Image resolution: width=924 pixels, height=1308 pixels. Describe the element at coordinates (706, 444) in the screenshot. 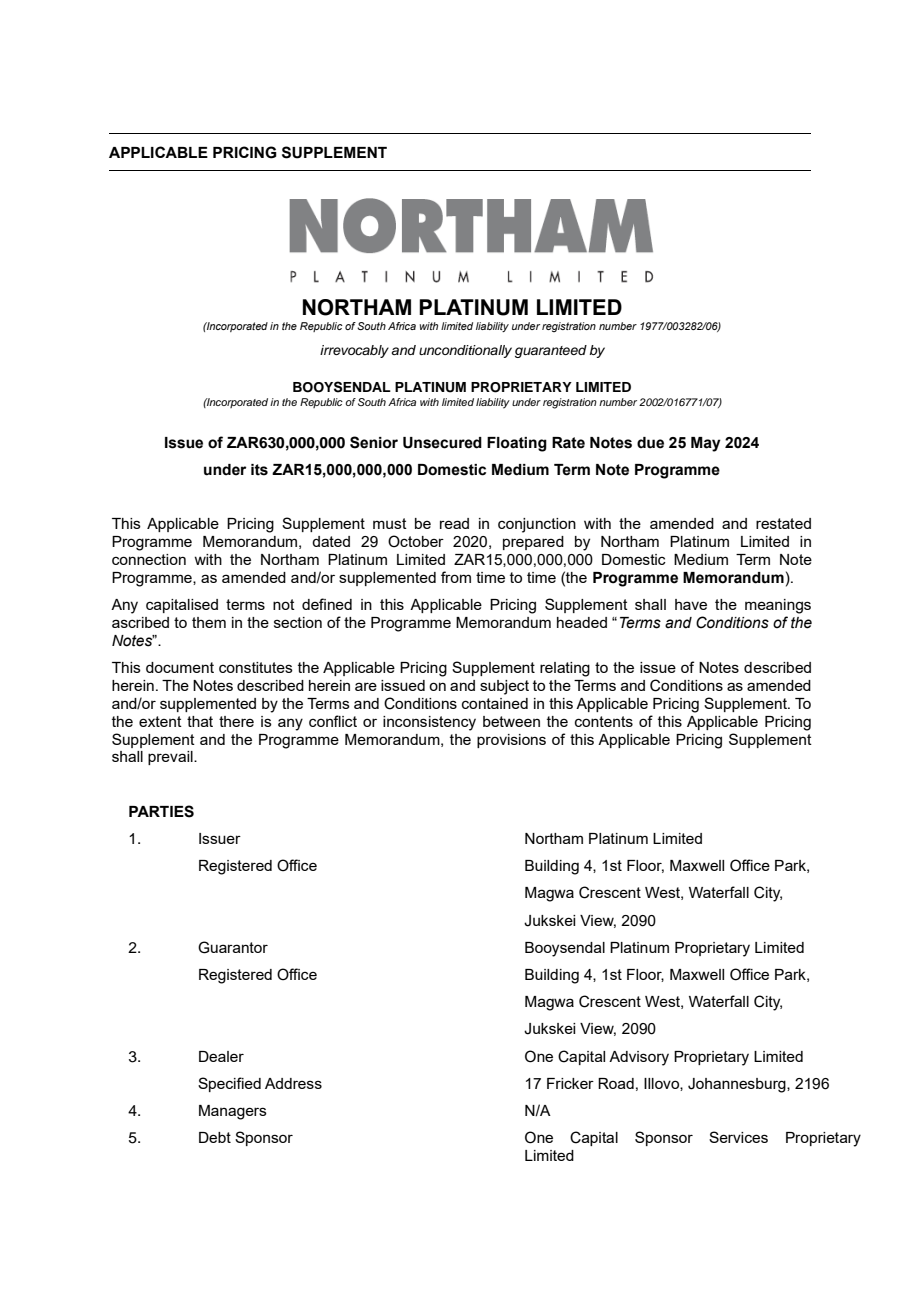

I see `May` at that location.
